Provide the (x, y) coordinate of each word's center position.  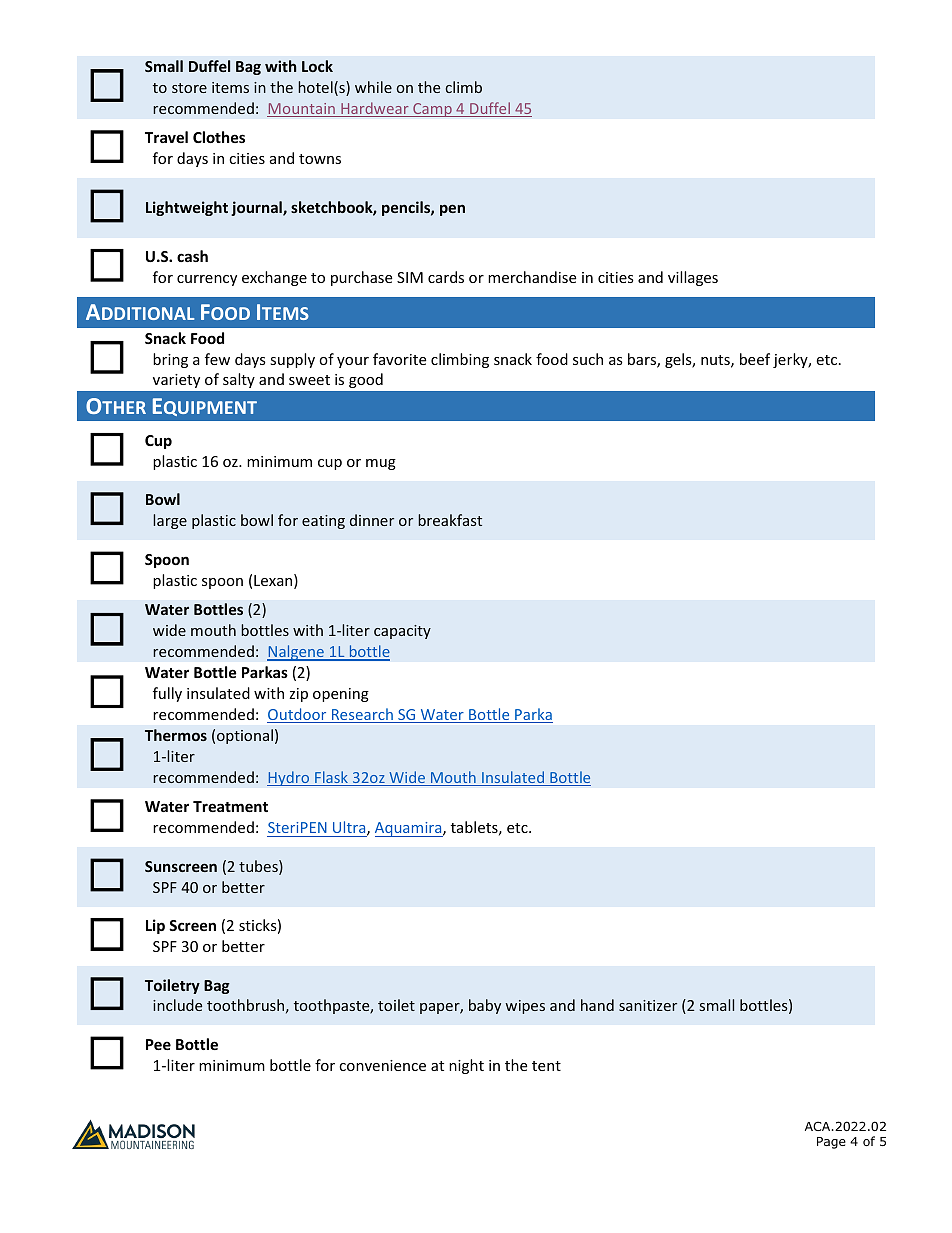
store (189, 88)
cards (446, 277)
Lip (155, 926)
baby (485, 1006)
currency (207, 280)
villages (693, 278)
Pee (158, 1044)
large (170, 521)
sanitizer (648, 1005)
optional (245, 736)
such (588, 359)
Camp (432, 110)
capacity (402, 632)
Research (362, 715)
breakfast (450, 520)
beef (755, 359)
